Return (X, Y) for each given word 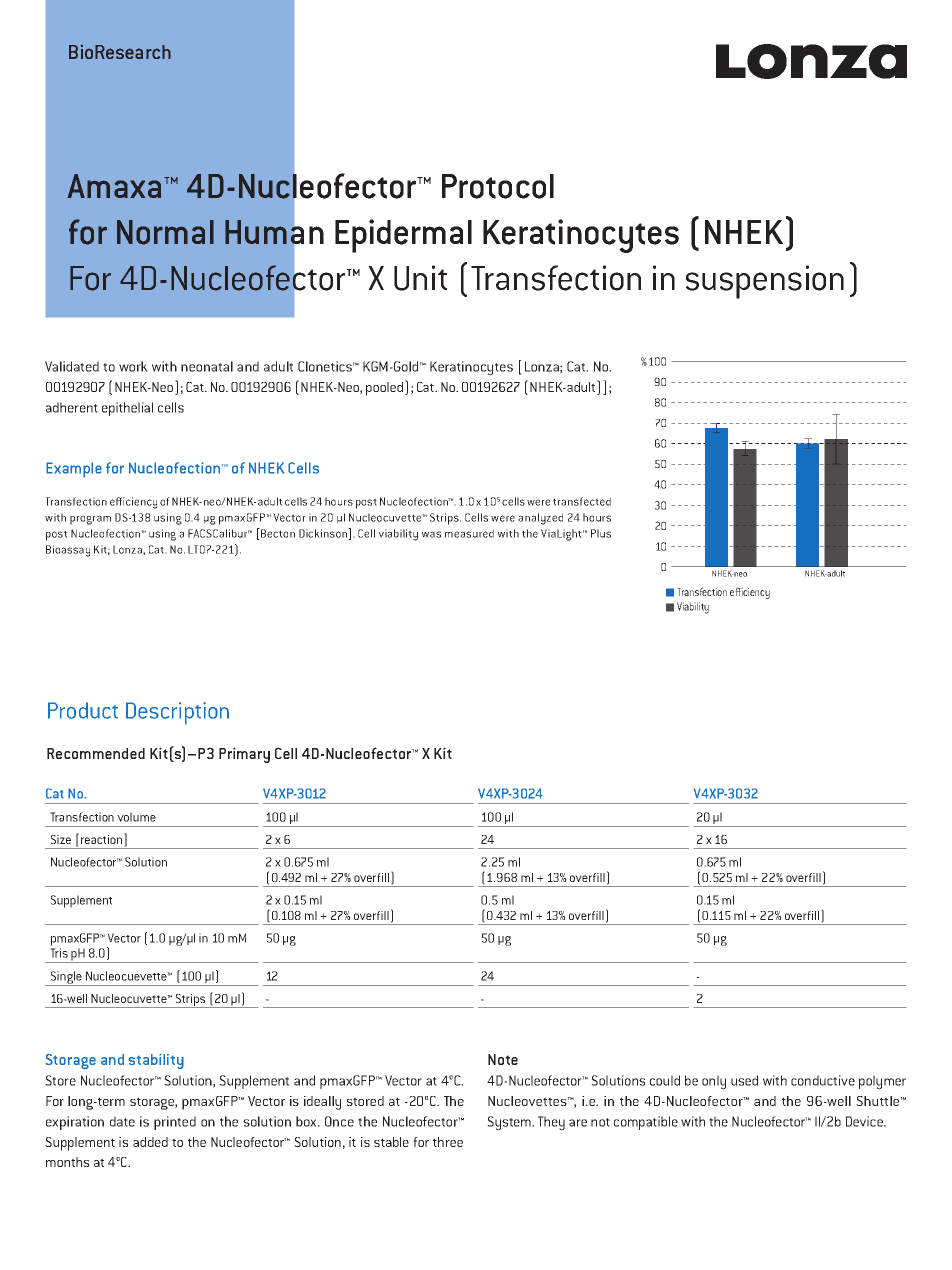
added (150, 1142)
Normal (165, 232)
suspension (765, 282)
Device (866, 1121)
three (448, 1142)
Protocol (498, 186)
